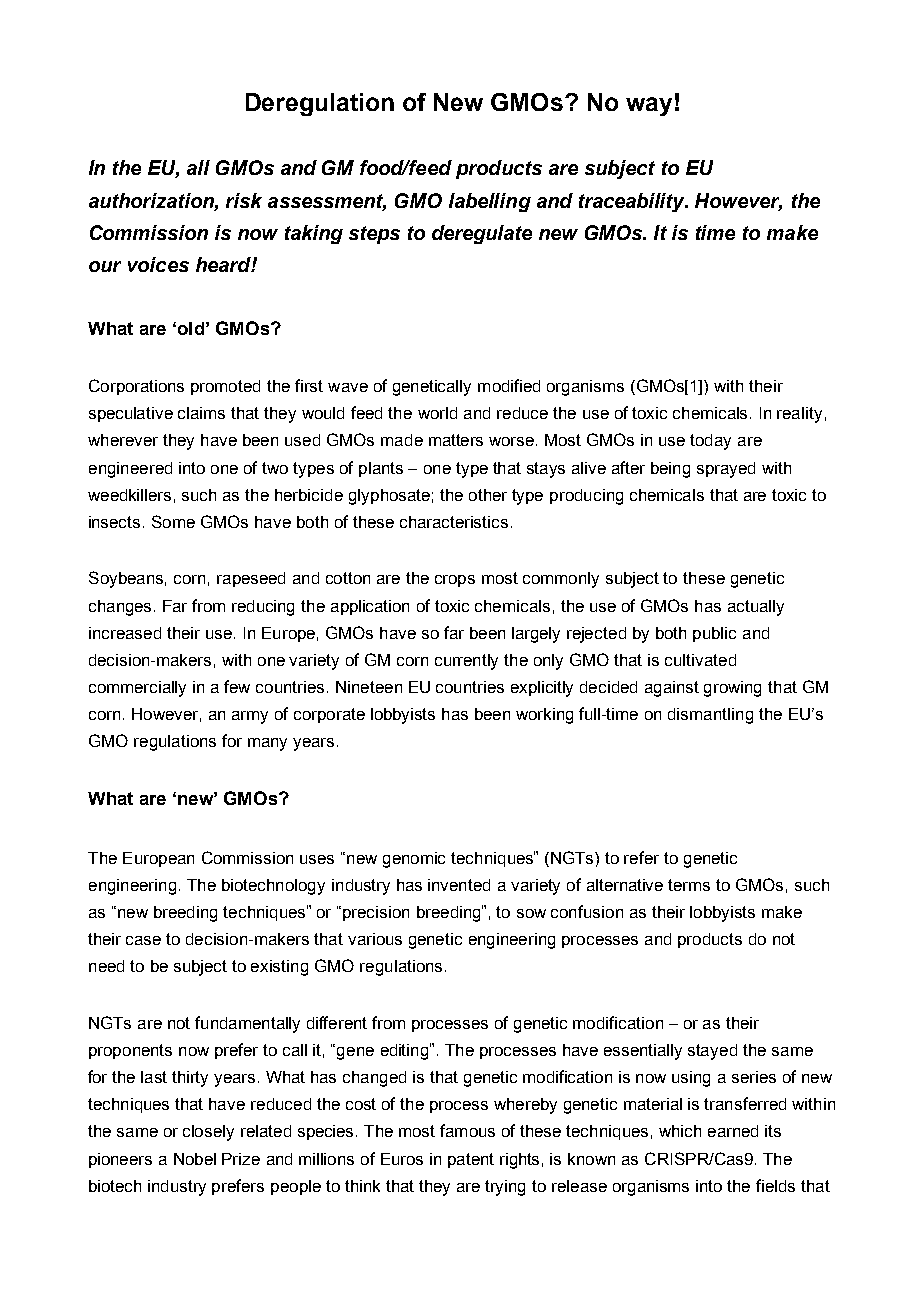 This image has height=1308, width=924. What do you see at coordinates (488, 495) in the image?
I see `other` at bounding box center [488, 495].
